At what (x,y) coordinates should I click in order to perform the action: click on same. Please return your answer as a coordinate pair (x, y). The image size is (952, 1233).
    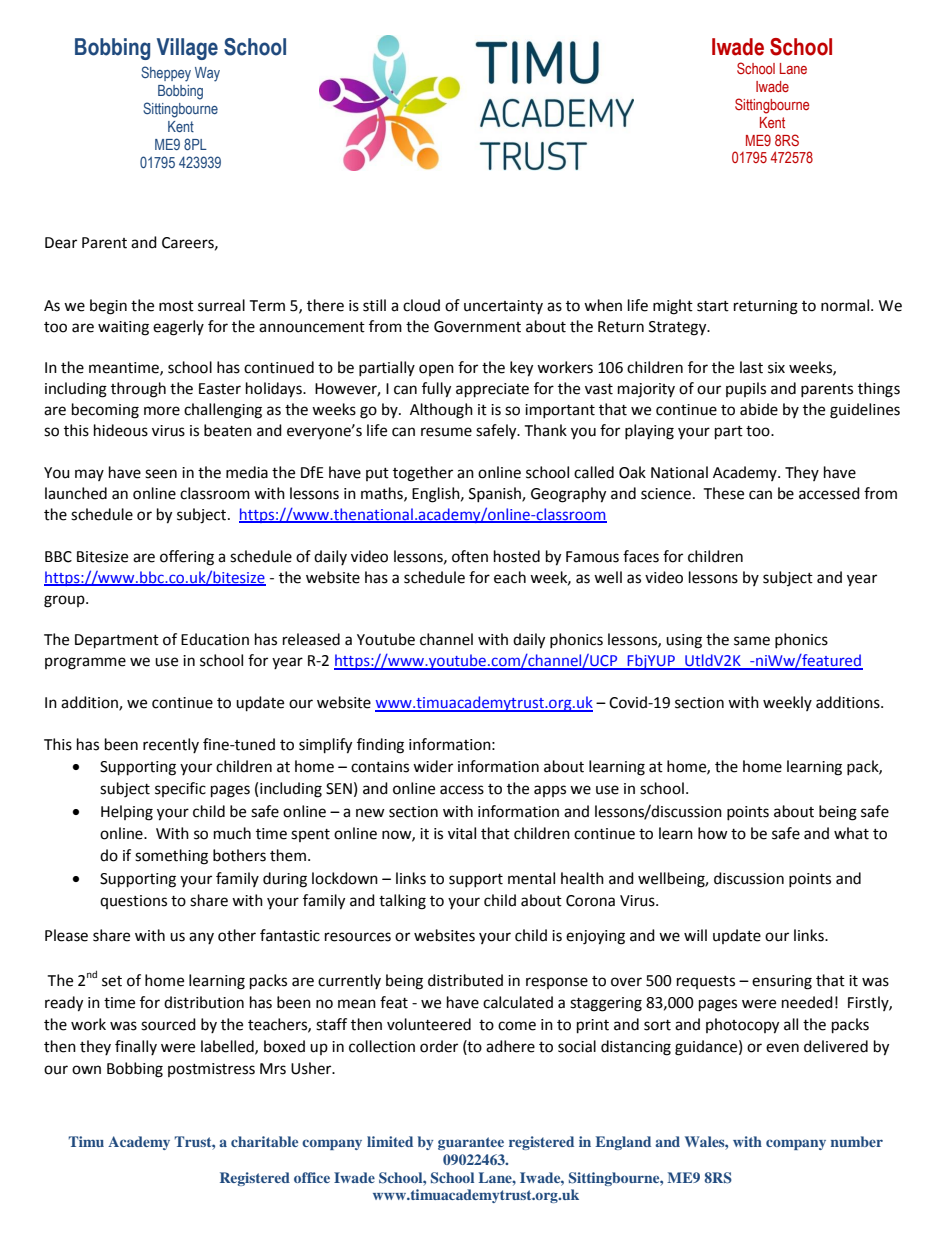
    Looking at the image, I should click on (752, 641).
